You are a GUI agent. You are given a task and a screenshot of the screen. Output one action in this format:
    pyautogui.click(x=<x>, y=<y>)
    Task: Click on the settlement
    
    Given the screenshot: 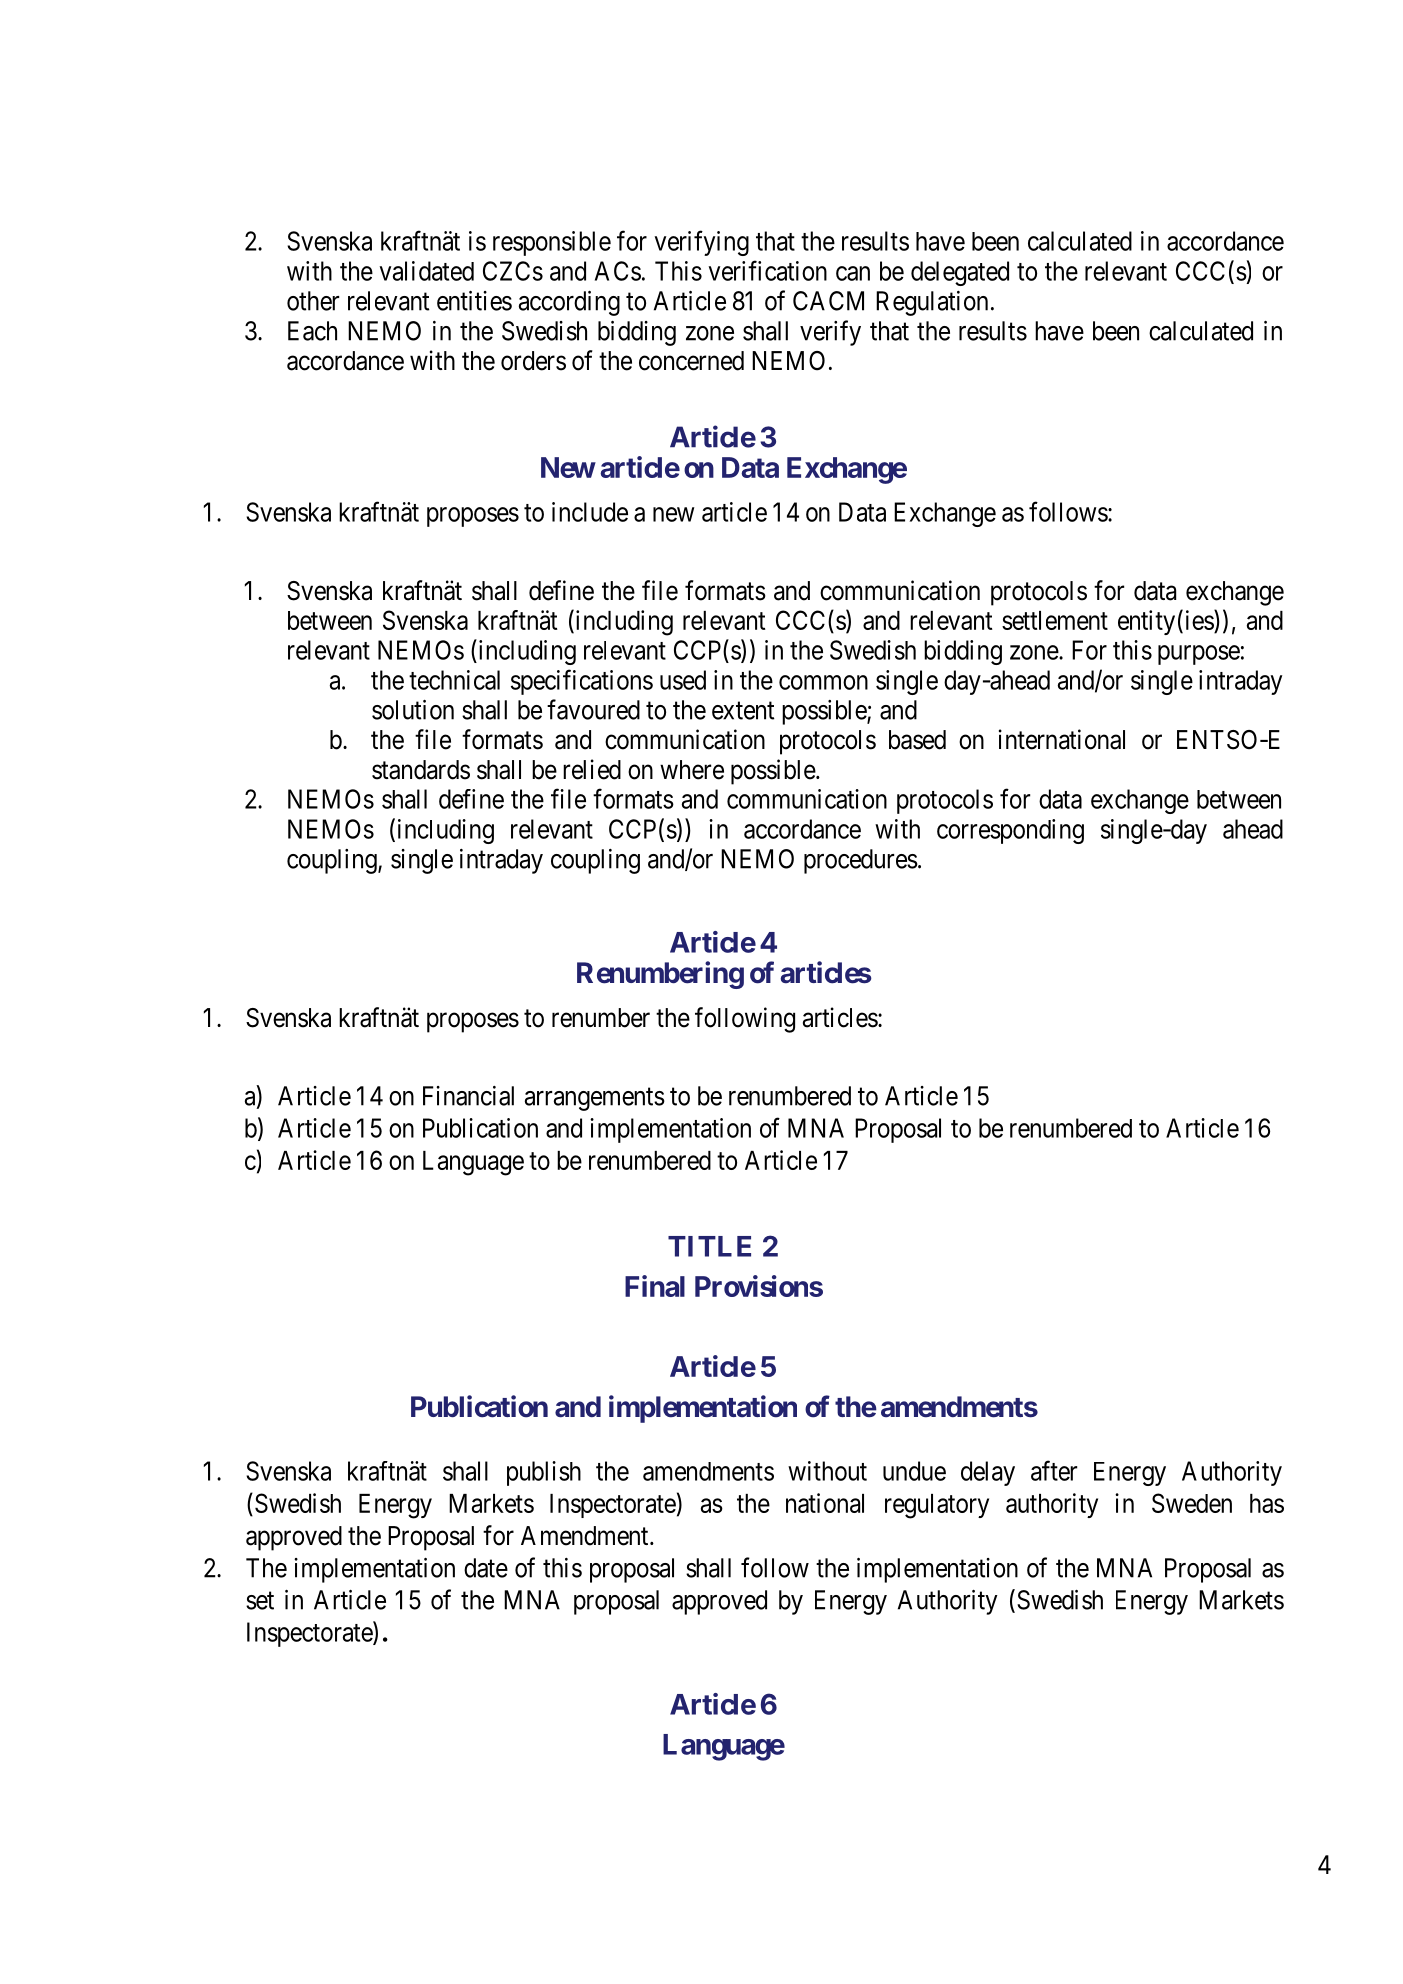 What is the action you would take?
    pyautogui.click(x=1055, y=620)
